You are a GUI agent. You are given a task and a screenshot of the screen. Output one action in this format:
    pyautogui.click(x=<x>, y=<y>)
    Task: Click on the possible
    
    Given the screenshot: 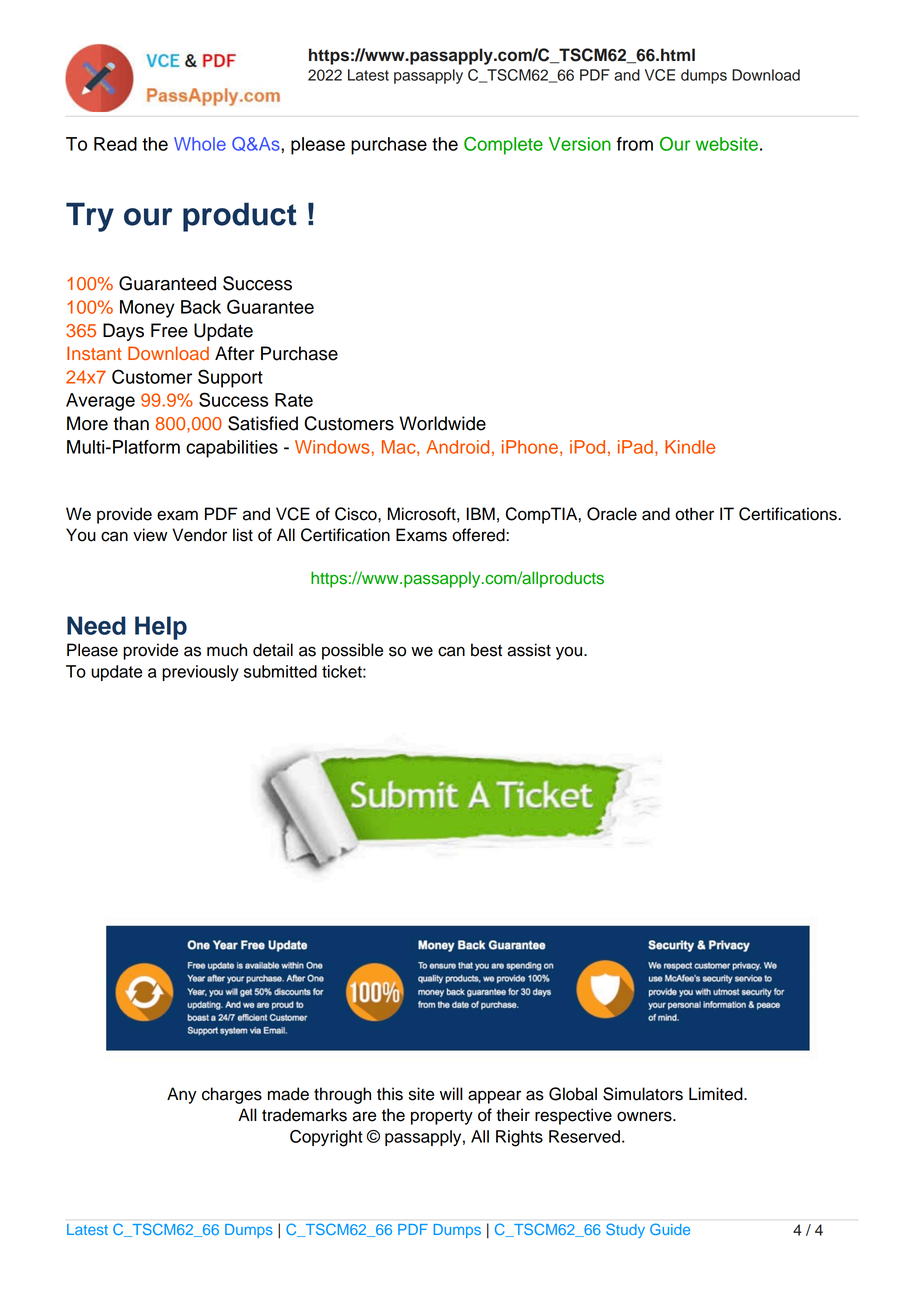 What is the action you would take?
    pyautogui.click(x=352, y=651)
